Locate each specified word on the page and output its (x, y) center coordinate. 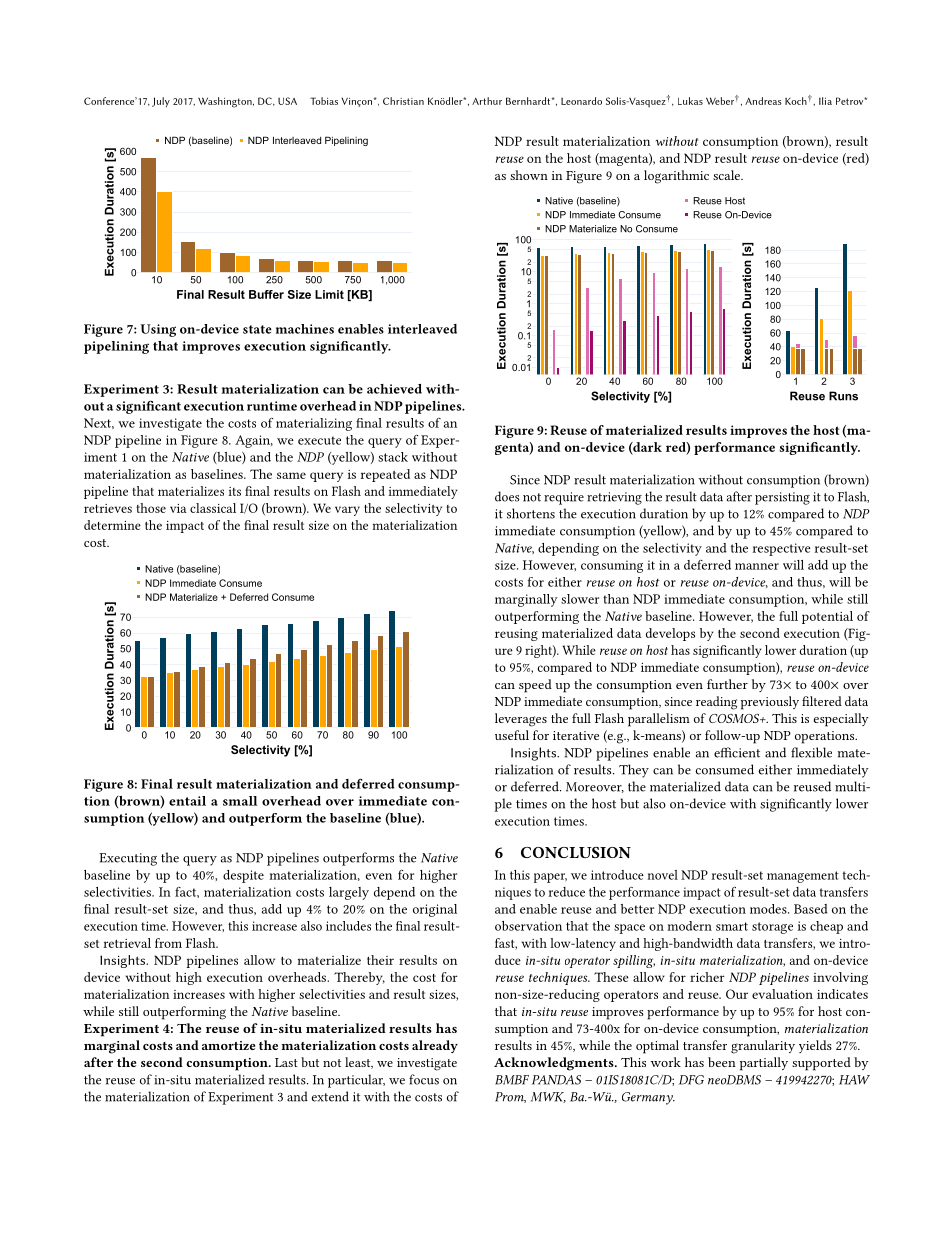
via (178, 508)
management (803, 877)
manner (757, 566)
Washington (226, 102)
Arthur (487, 101)
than (616, 599)
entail (187, 801)
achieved (394, 389)
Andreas (763, 101)
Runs (843, 396)
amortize (228, 1045)
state (257, 329)
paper (550, 878)
